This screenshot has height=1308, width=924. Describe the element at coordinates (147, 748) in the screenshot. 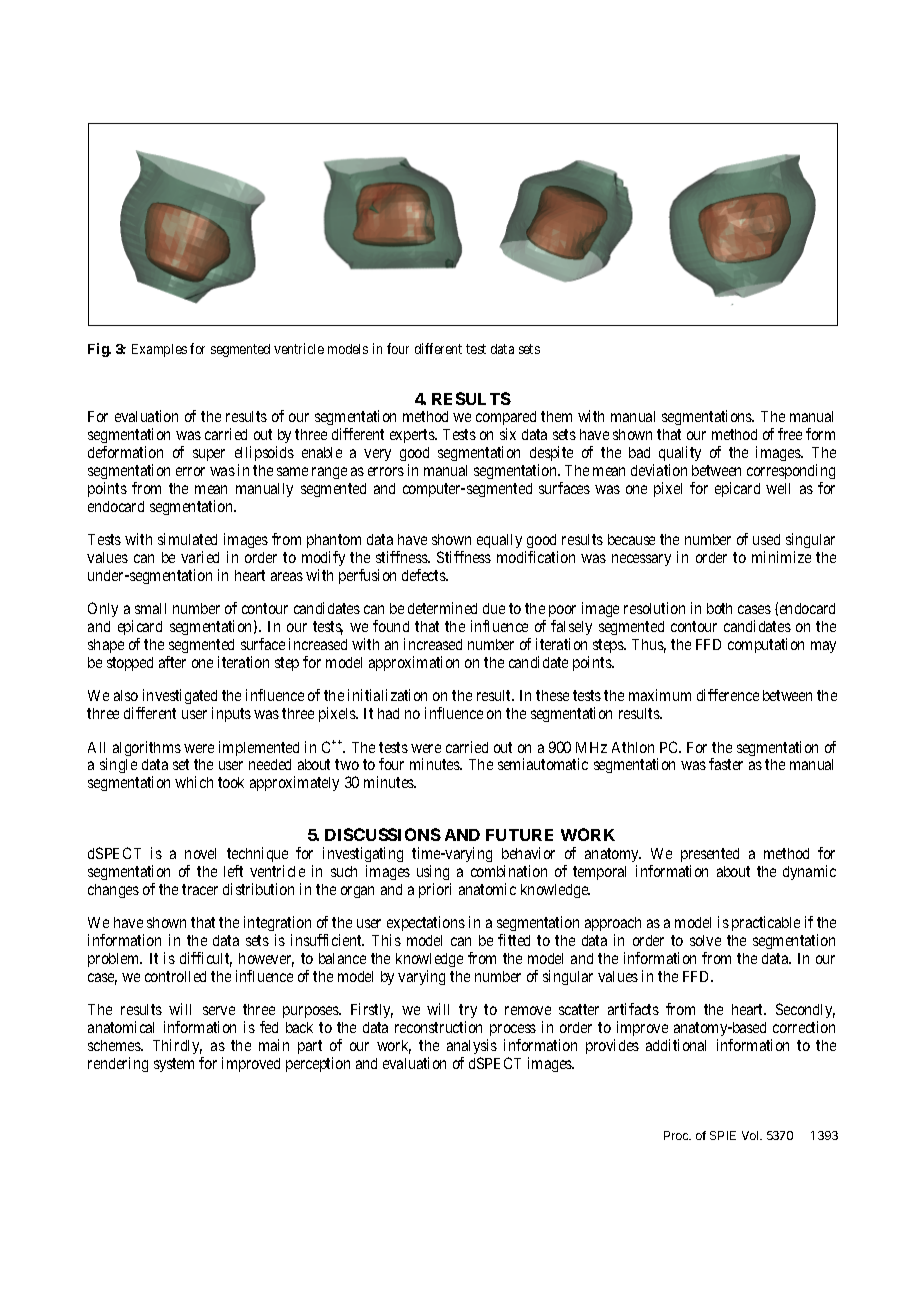

I see `algorithms` at that location.
